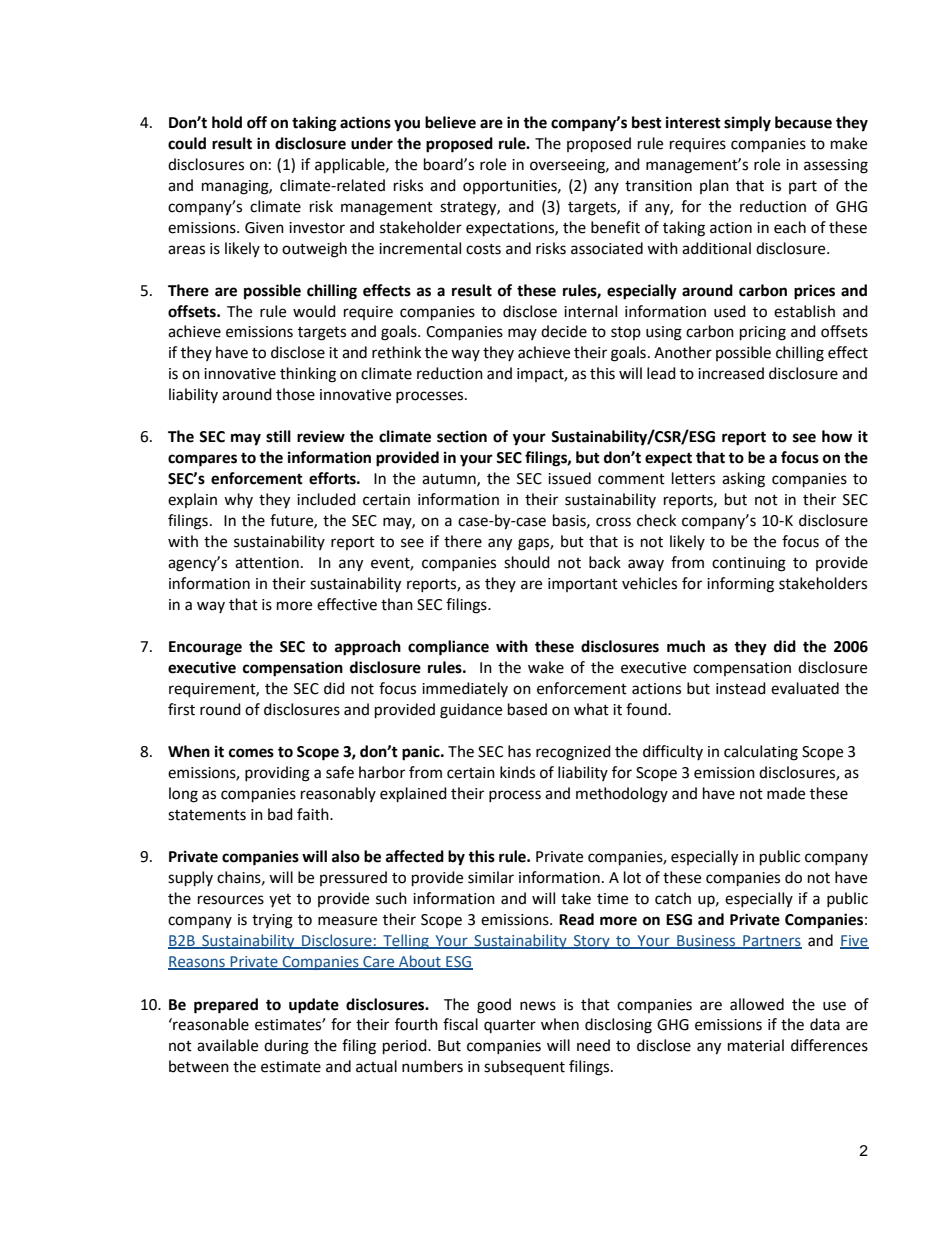 Image resolution: width=952 pixels, height=1233 pixels. What do you see at coordinates (740, 585) in the screenshot?
I see `informing` at bounding box center [740, 585].
